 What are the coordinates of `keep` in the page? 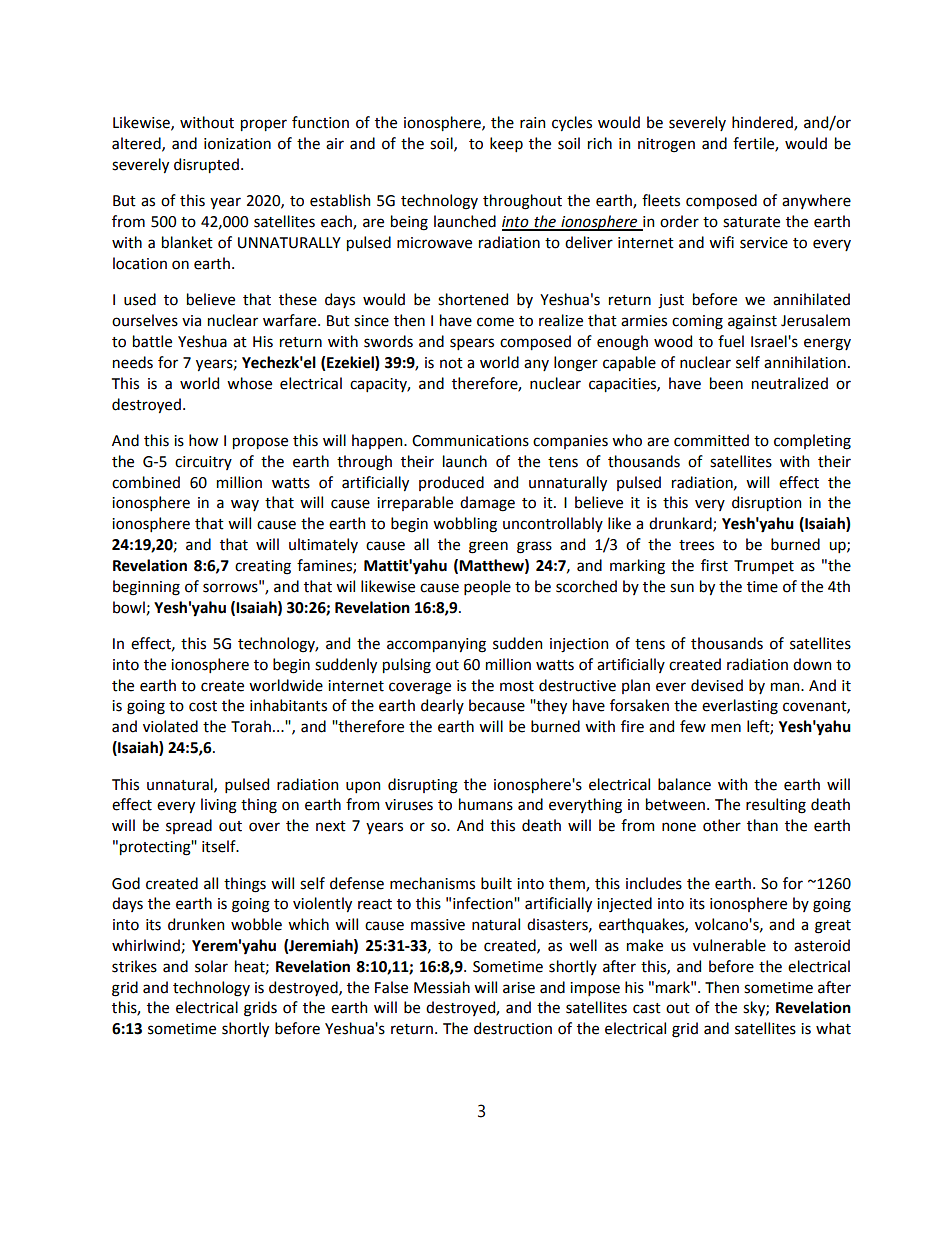 It's located at (506, 144).
